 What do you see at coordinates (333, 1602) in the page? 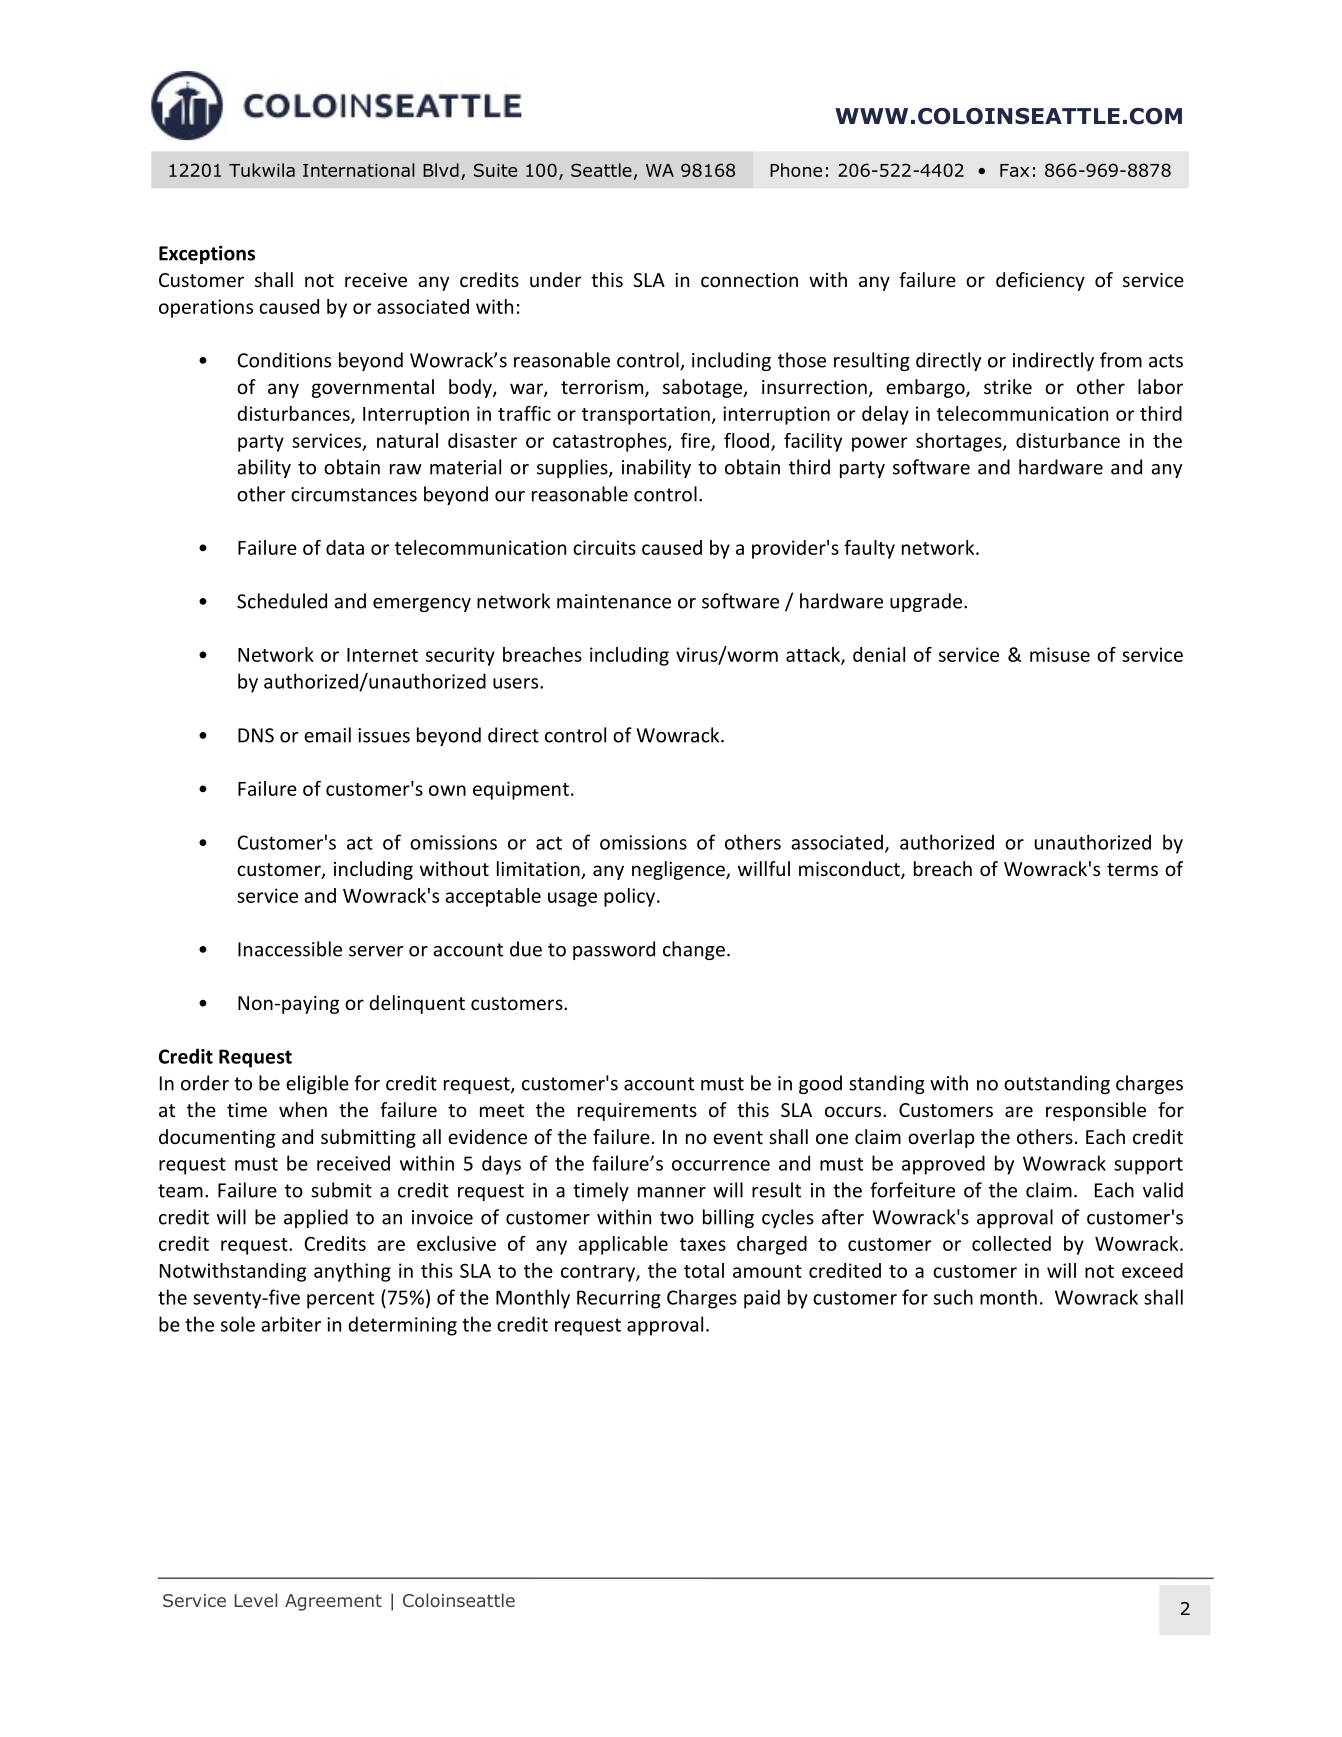
I see `Agreement` at bounding box center [333, 1602].
